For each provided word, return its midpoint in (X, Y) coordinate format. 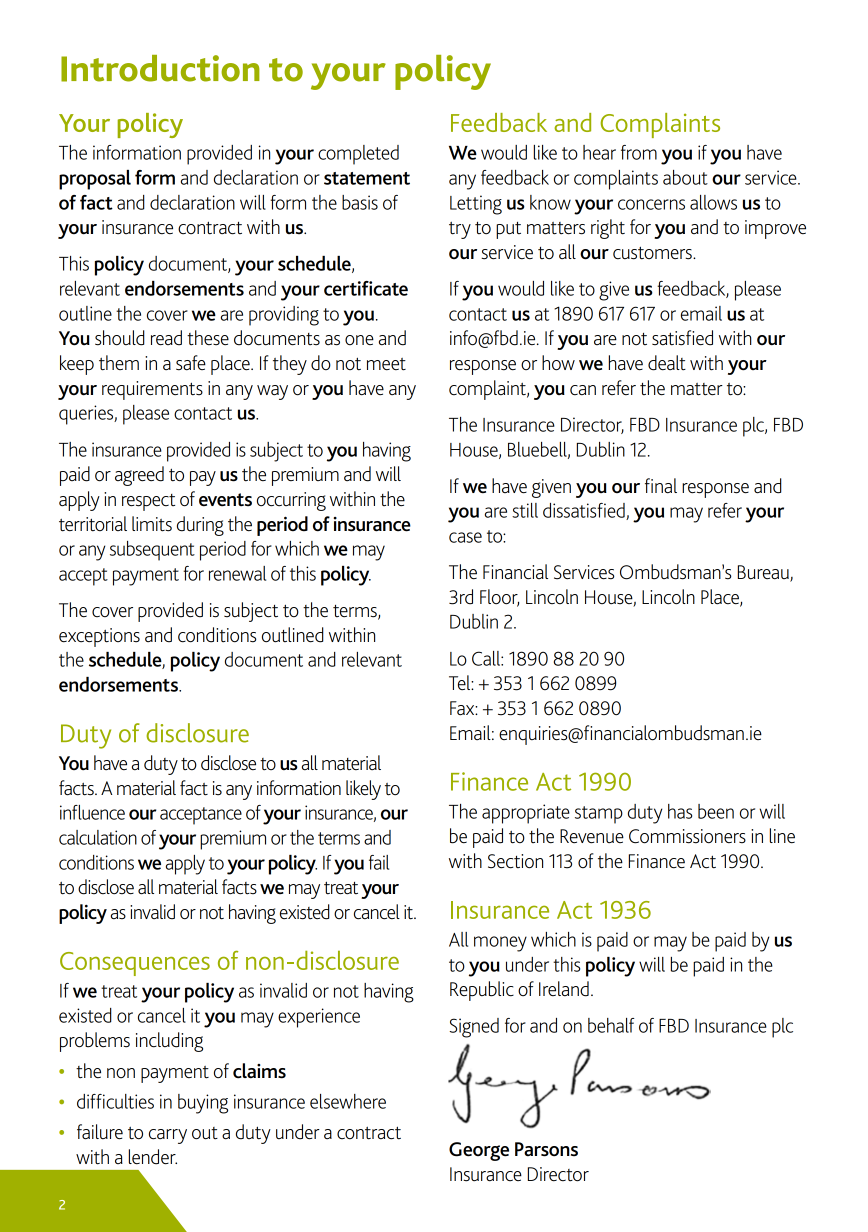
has (680, 811)
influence (92, 812)
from (639, 152)
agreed (139, 476)
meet (386, 364)
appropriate (526, 814)
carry (168, 1136)
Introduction (160, 68)
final (661, 486)
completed (358, 155)
